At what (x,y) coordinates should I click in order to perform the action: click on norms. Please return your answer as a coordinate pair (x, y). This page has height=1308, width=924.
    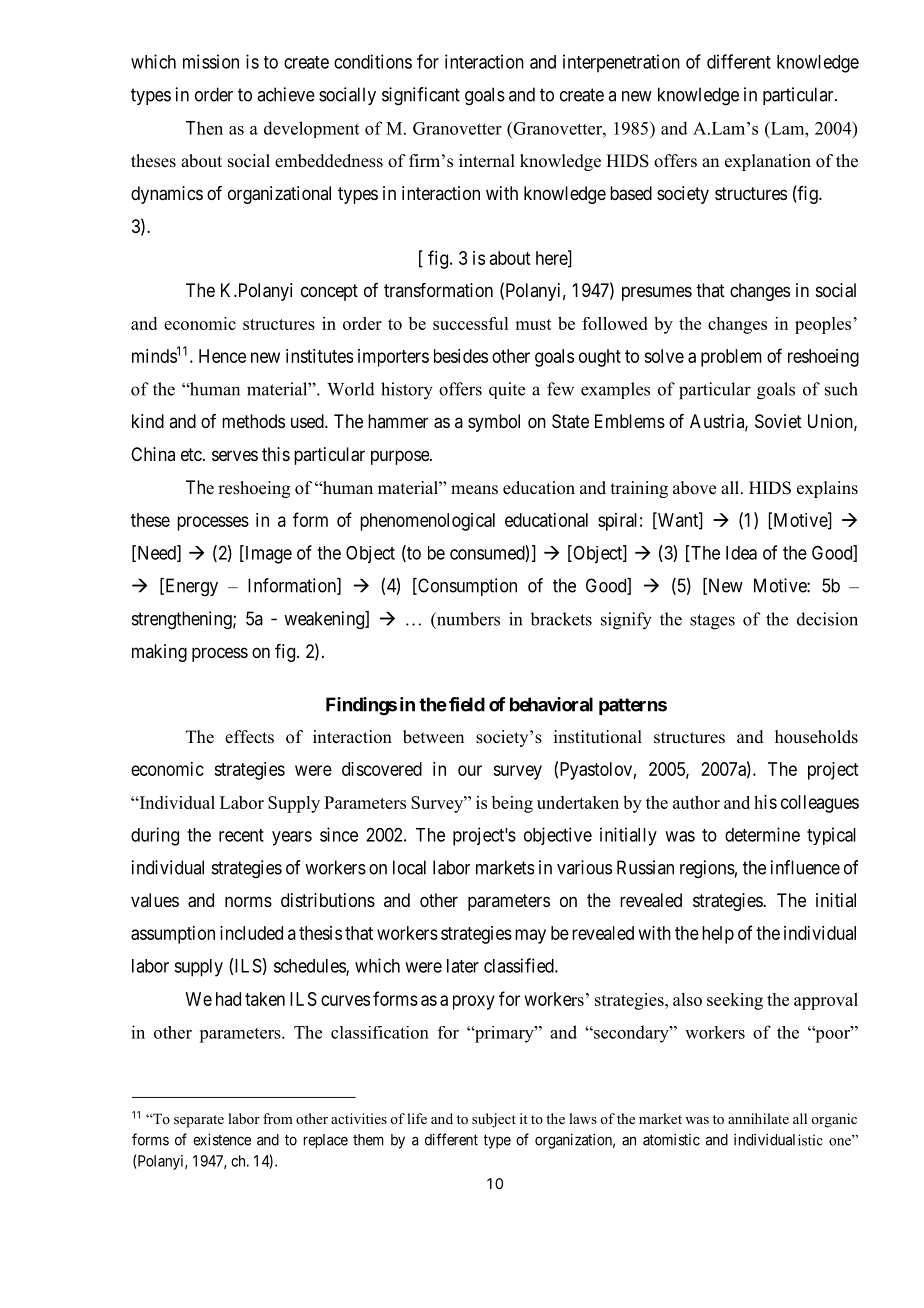
    Looking at the image, I should click on (248, 901).
